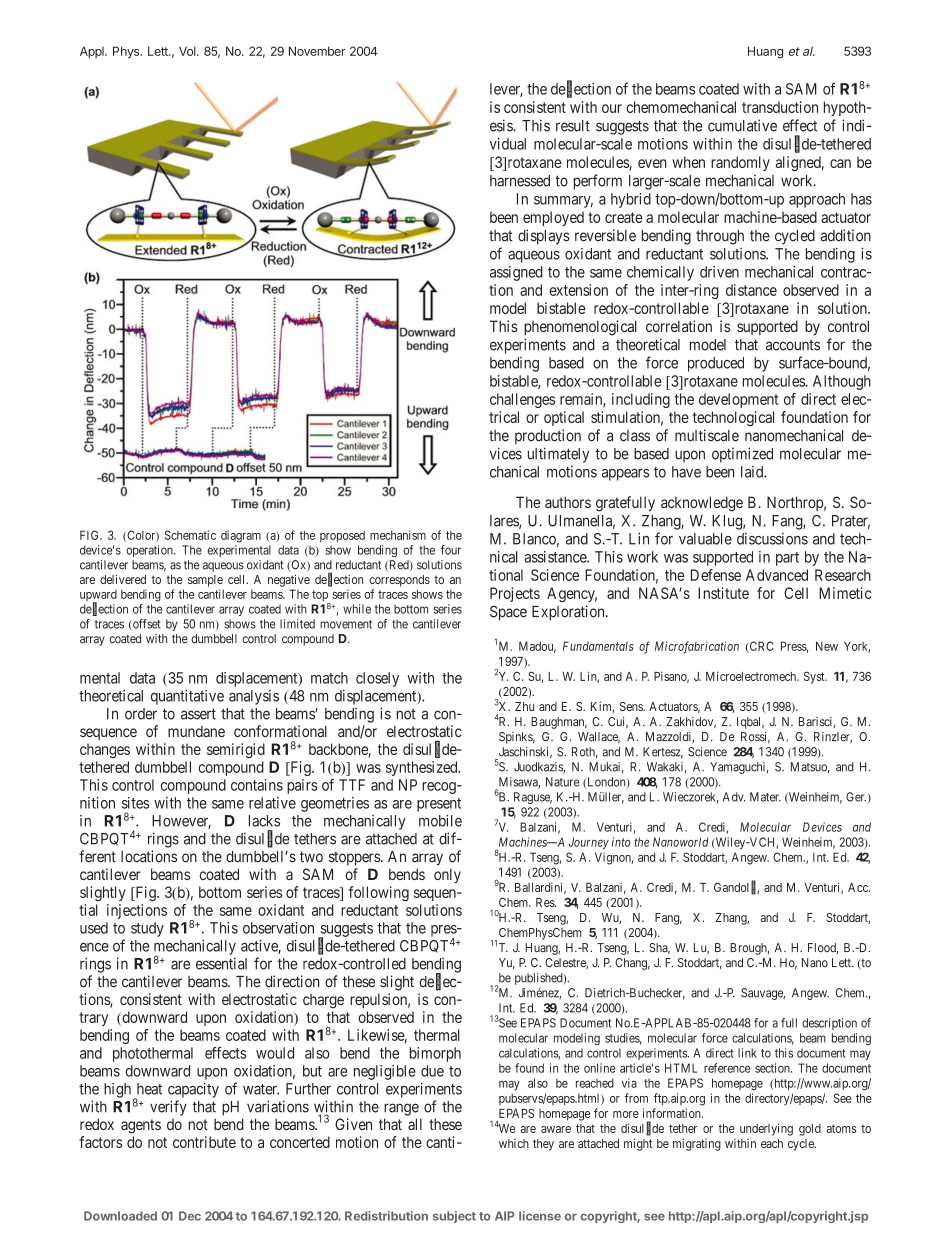 The image size is (952, 1233). What do you see at coordinates (742, 455) in the image?
I see `optimized` at bounding box center [742, 455].
